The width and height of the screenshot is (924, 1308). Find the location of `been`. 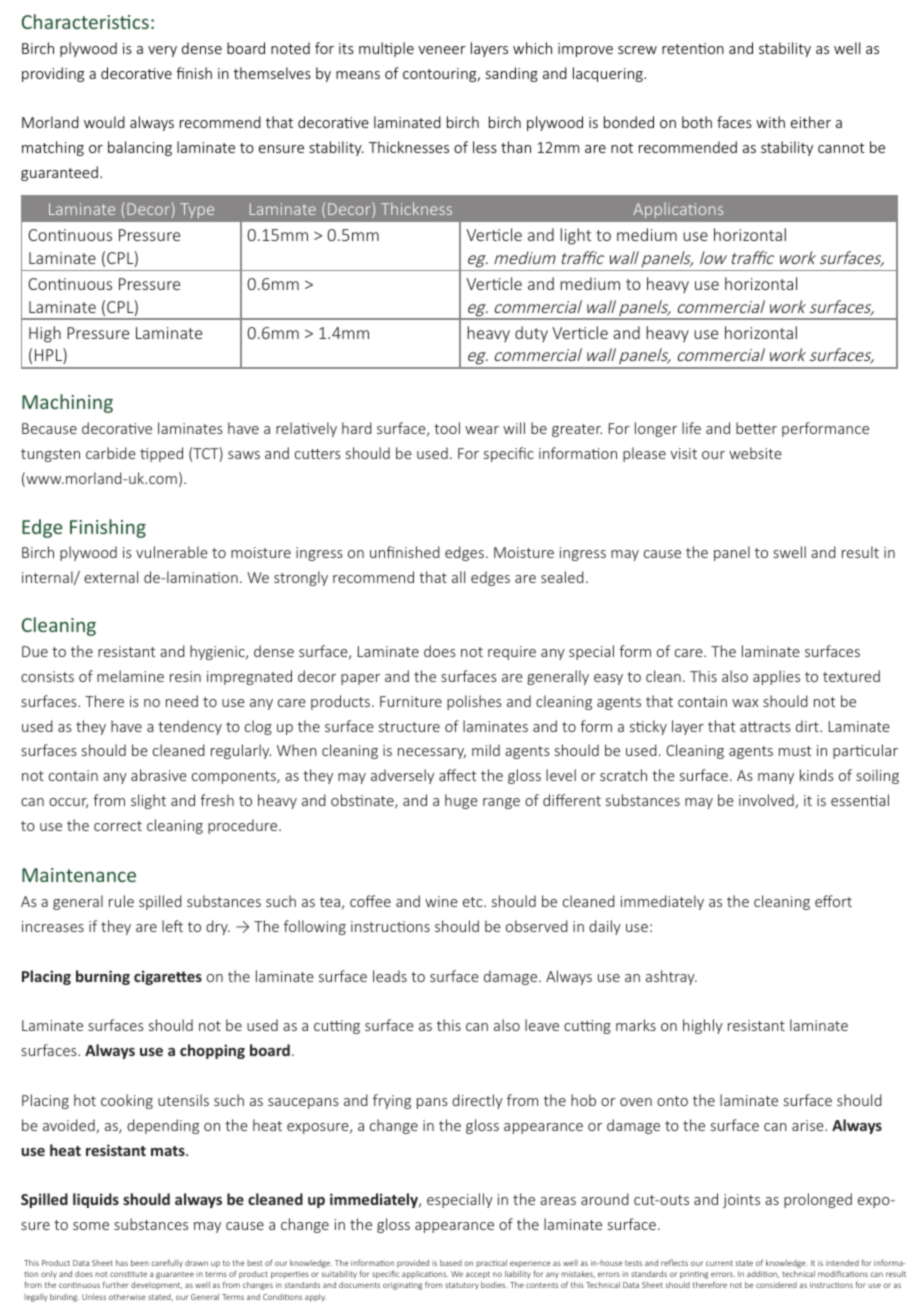

been is located at coordinates (140, 1263).
